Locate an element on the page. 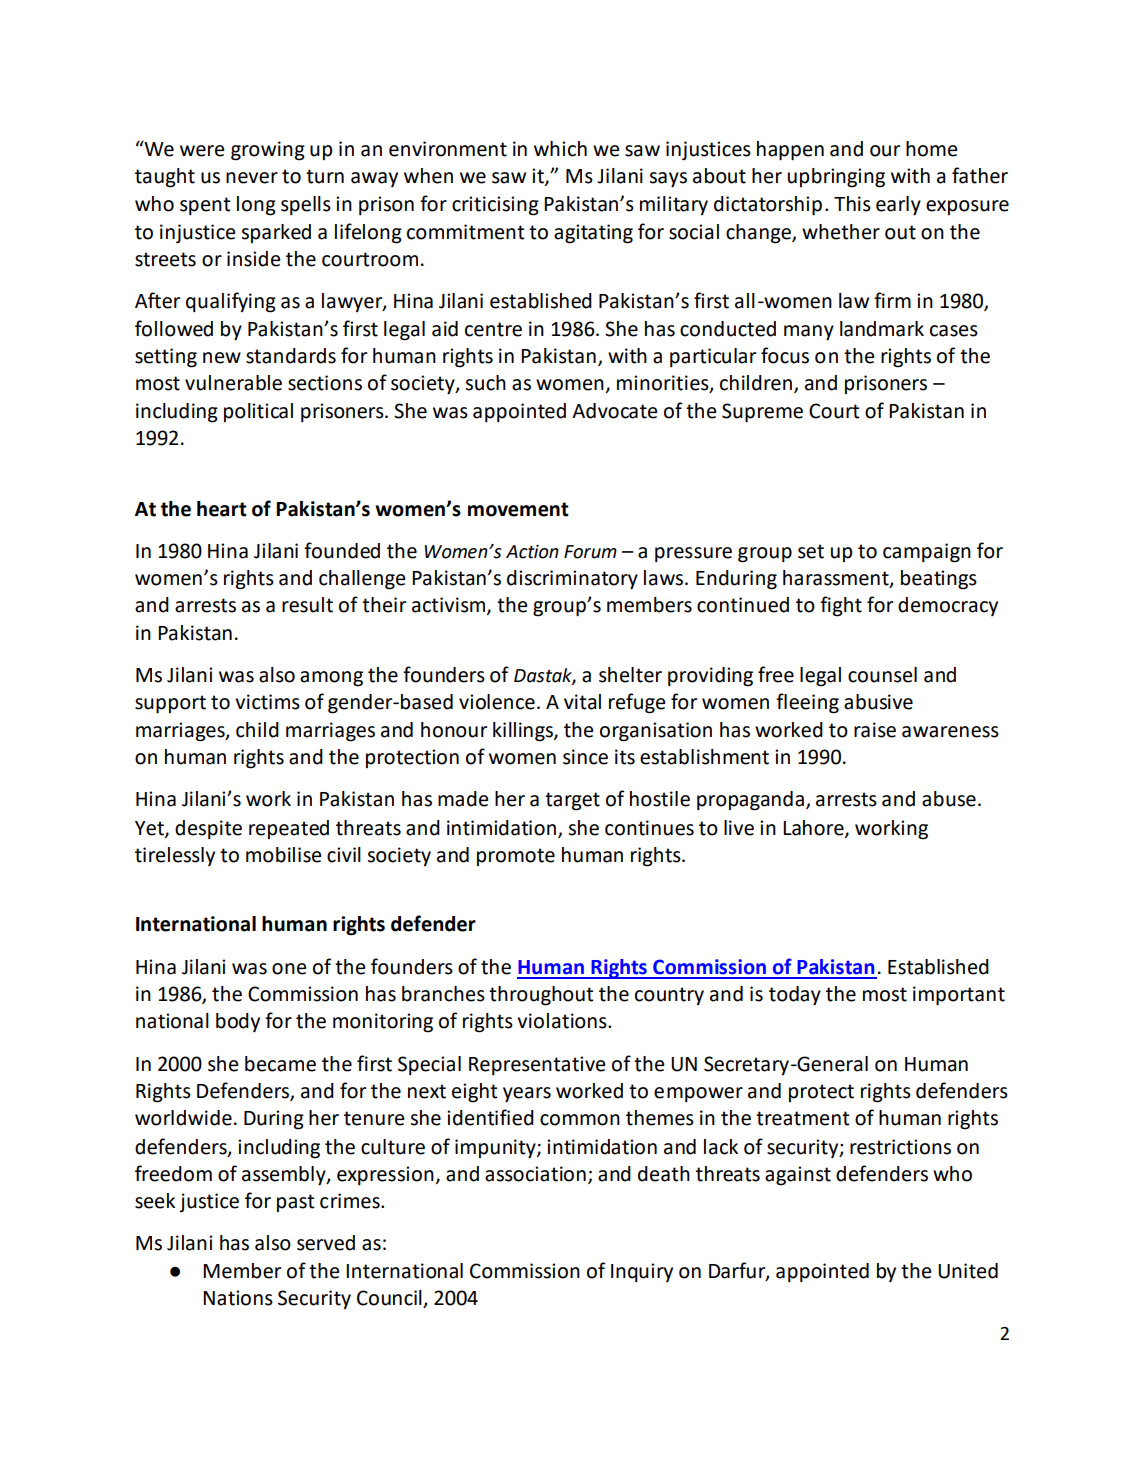 The width and height of the document is (1144, 1481). United is located at coordinates (968, 1271).
